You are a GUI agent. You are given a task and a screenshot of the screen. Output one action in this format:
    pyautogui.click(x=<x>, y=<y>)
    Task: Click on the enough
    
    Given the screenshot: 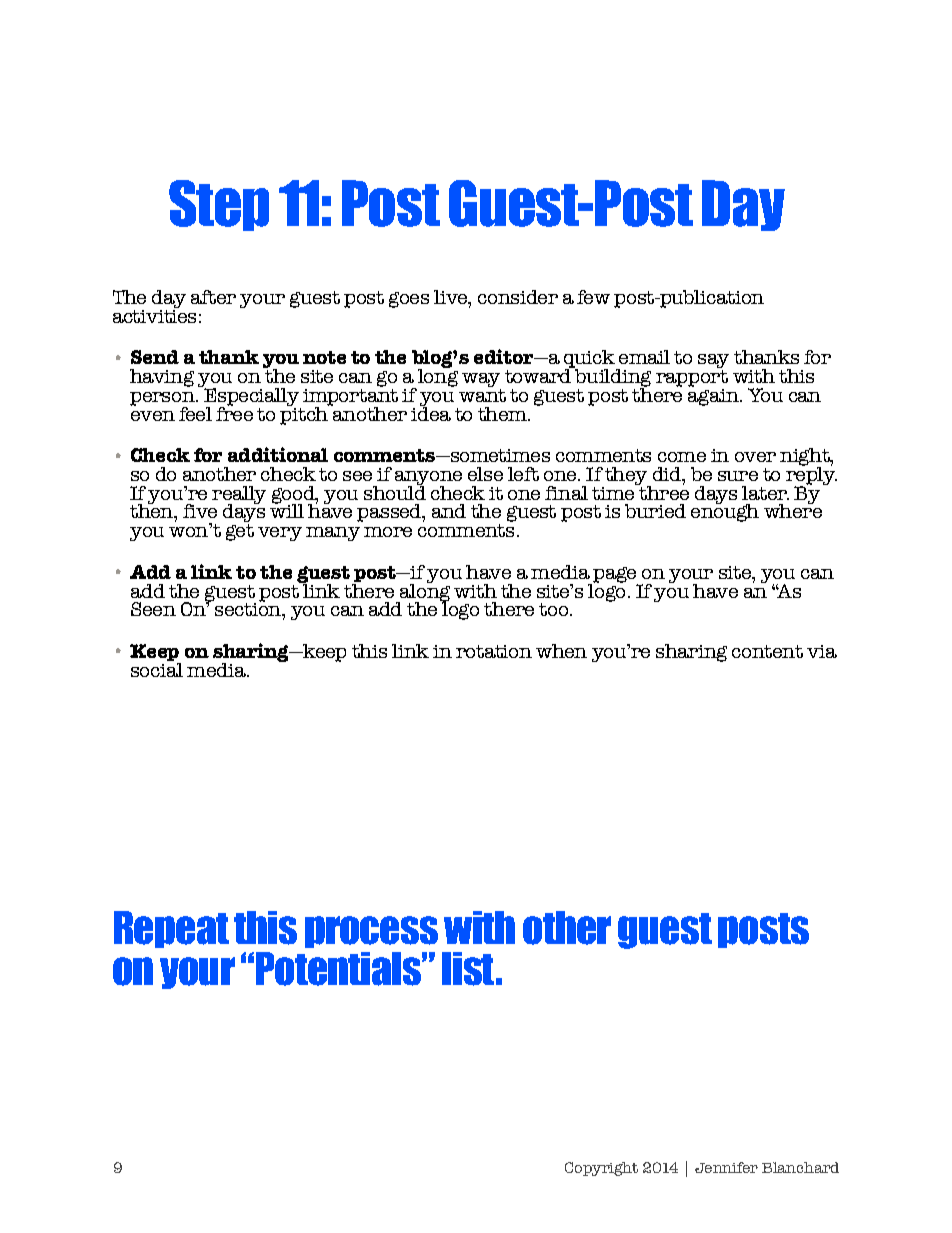 What is the action you would take?
    pyautogui.click(x=725, y=512)
